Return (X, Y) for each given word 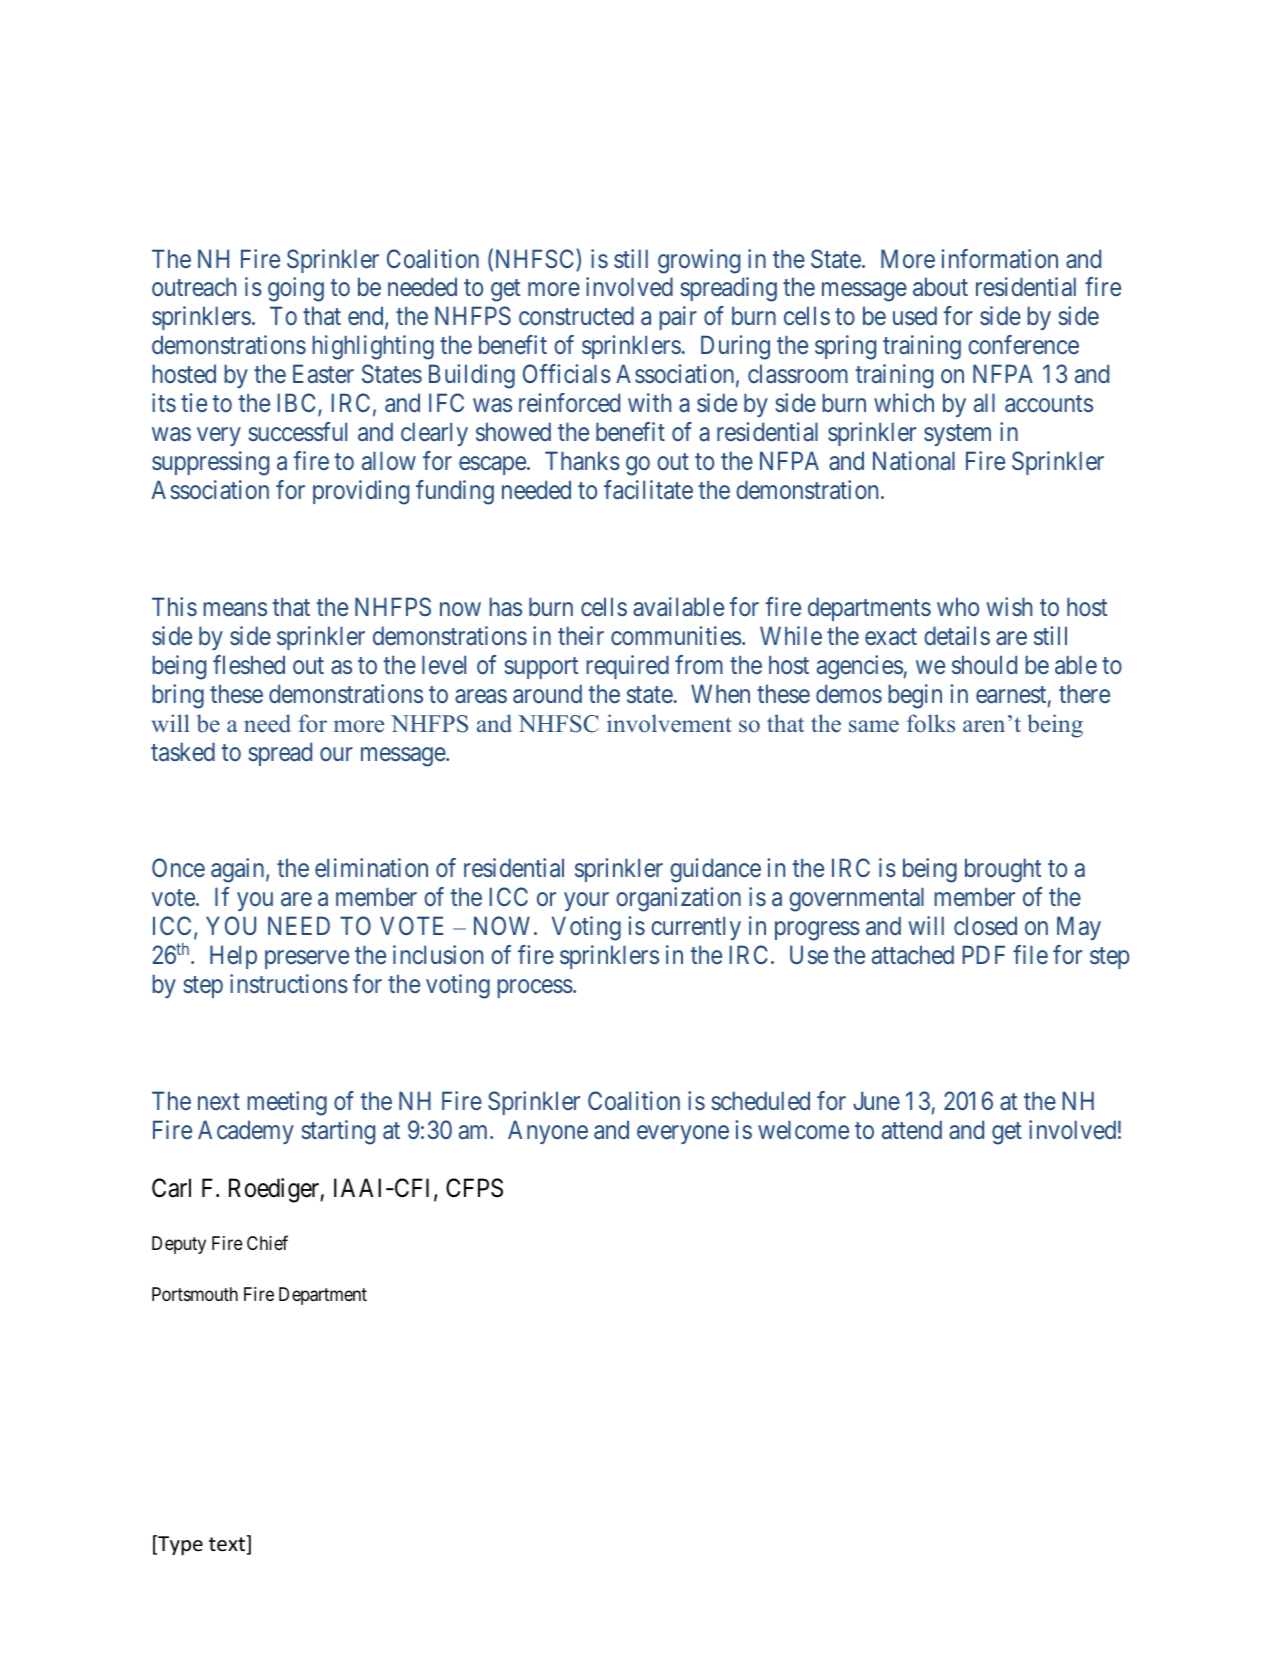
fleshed (249, 664)
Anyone (548, 1132)
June (876, 1100)
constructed (576, 315)
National (914, 461)
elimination (371, 867)
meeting (287, 1103)
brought (1003, 870)
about (940, 287)
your (586, 902)
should (984, 664)
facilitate (648, 490)
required (627, 667)
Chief (267, 1242)
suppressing (210, 463)
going (296, 289)
